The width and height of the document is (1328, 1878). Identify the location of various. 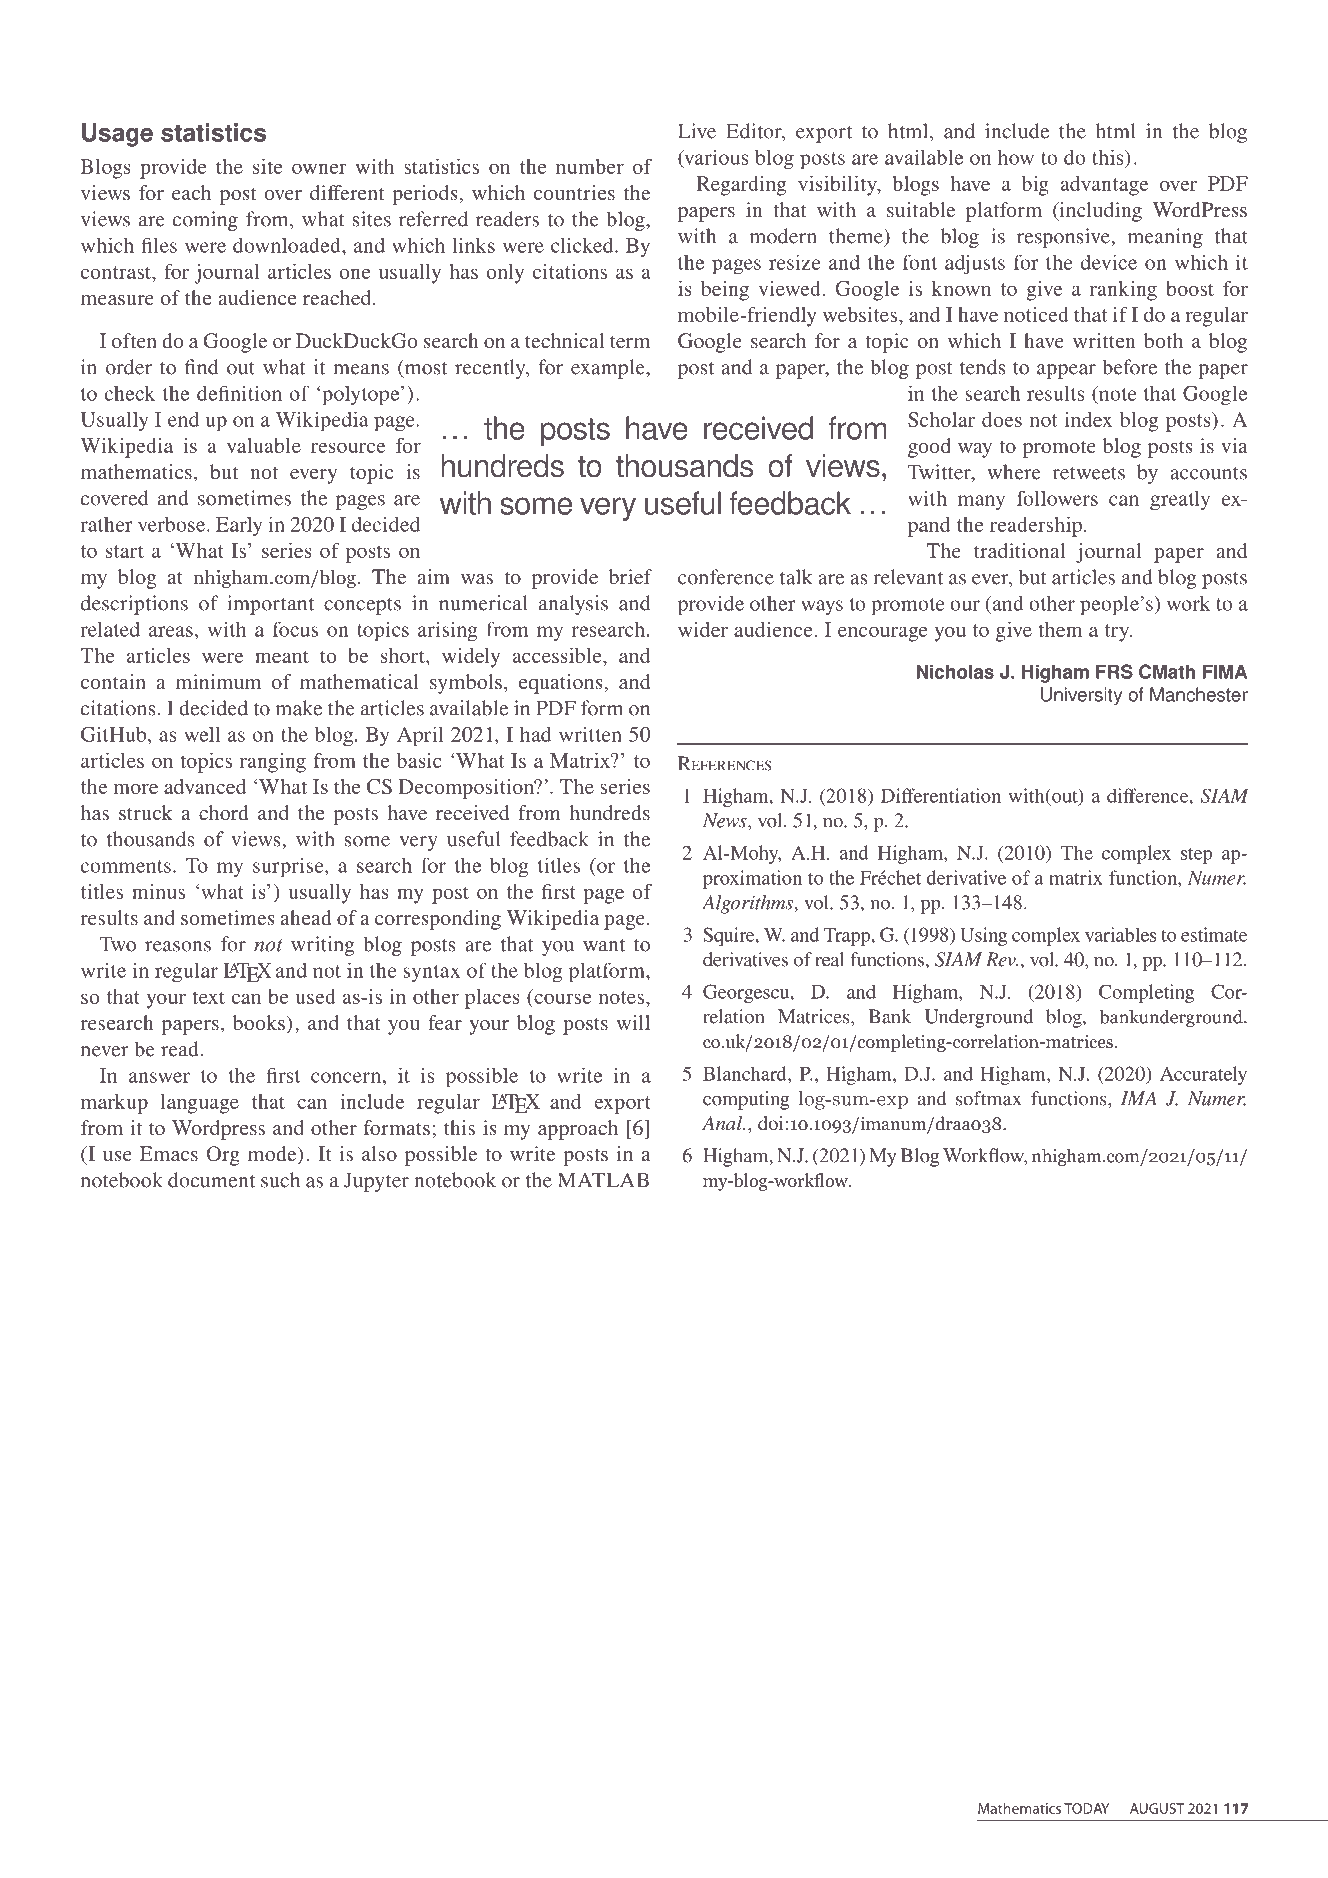
(715, 158).
